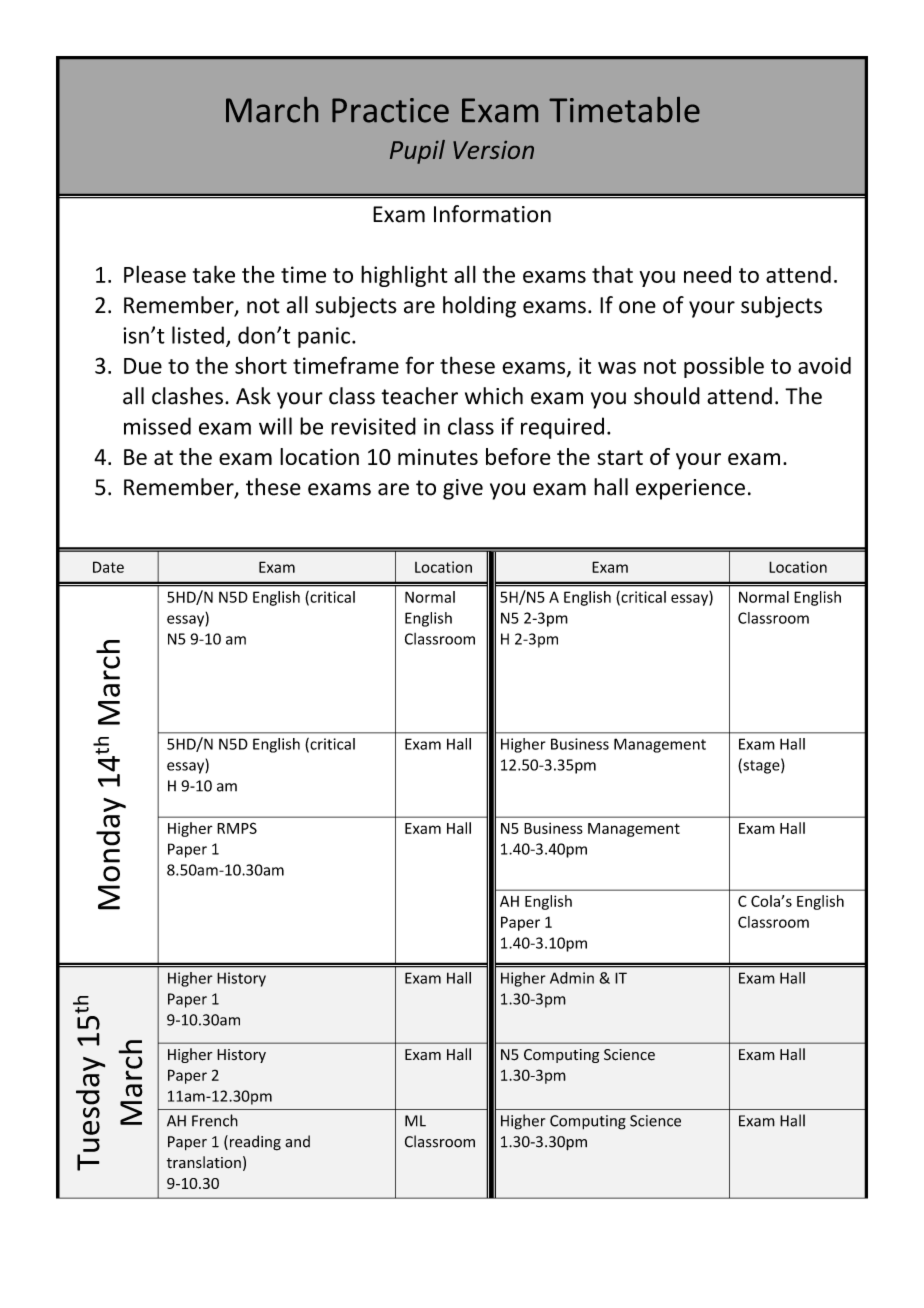 The height and width of the screenshot is (1308, 924). I want to click on Admin, so click(572, 978).
